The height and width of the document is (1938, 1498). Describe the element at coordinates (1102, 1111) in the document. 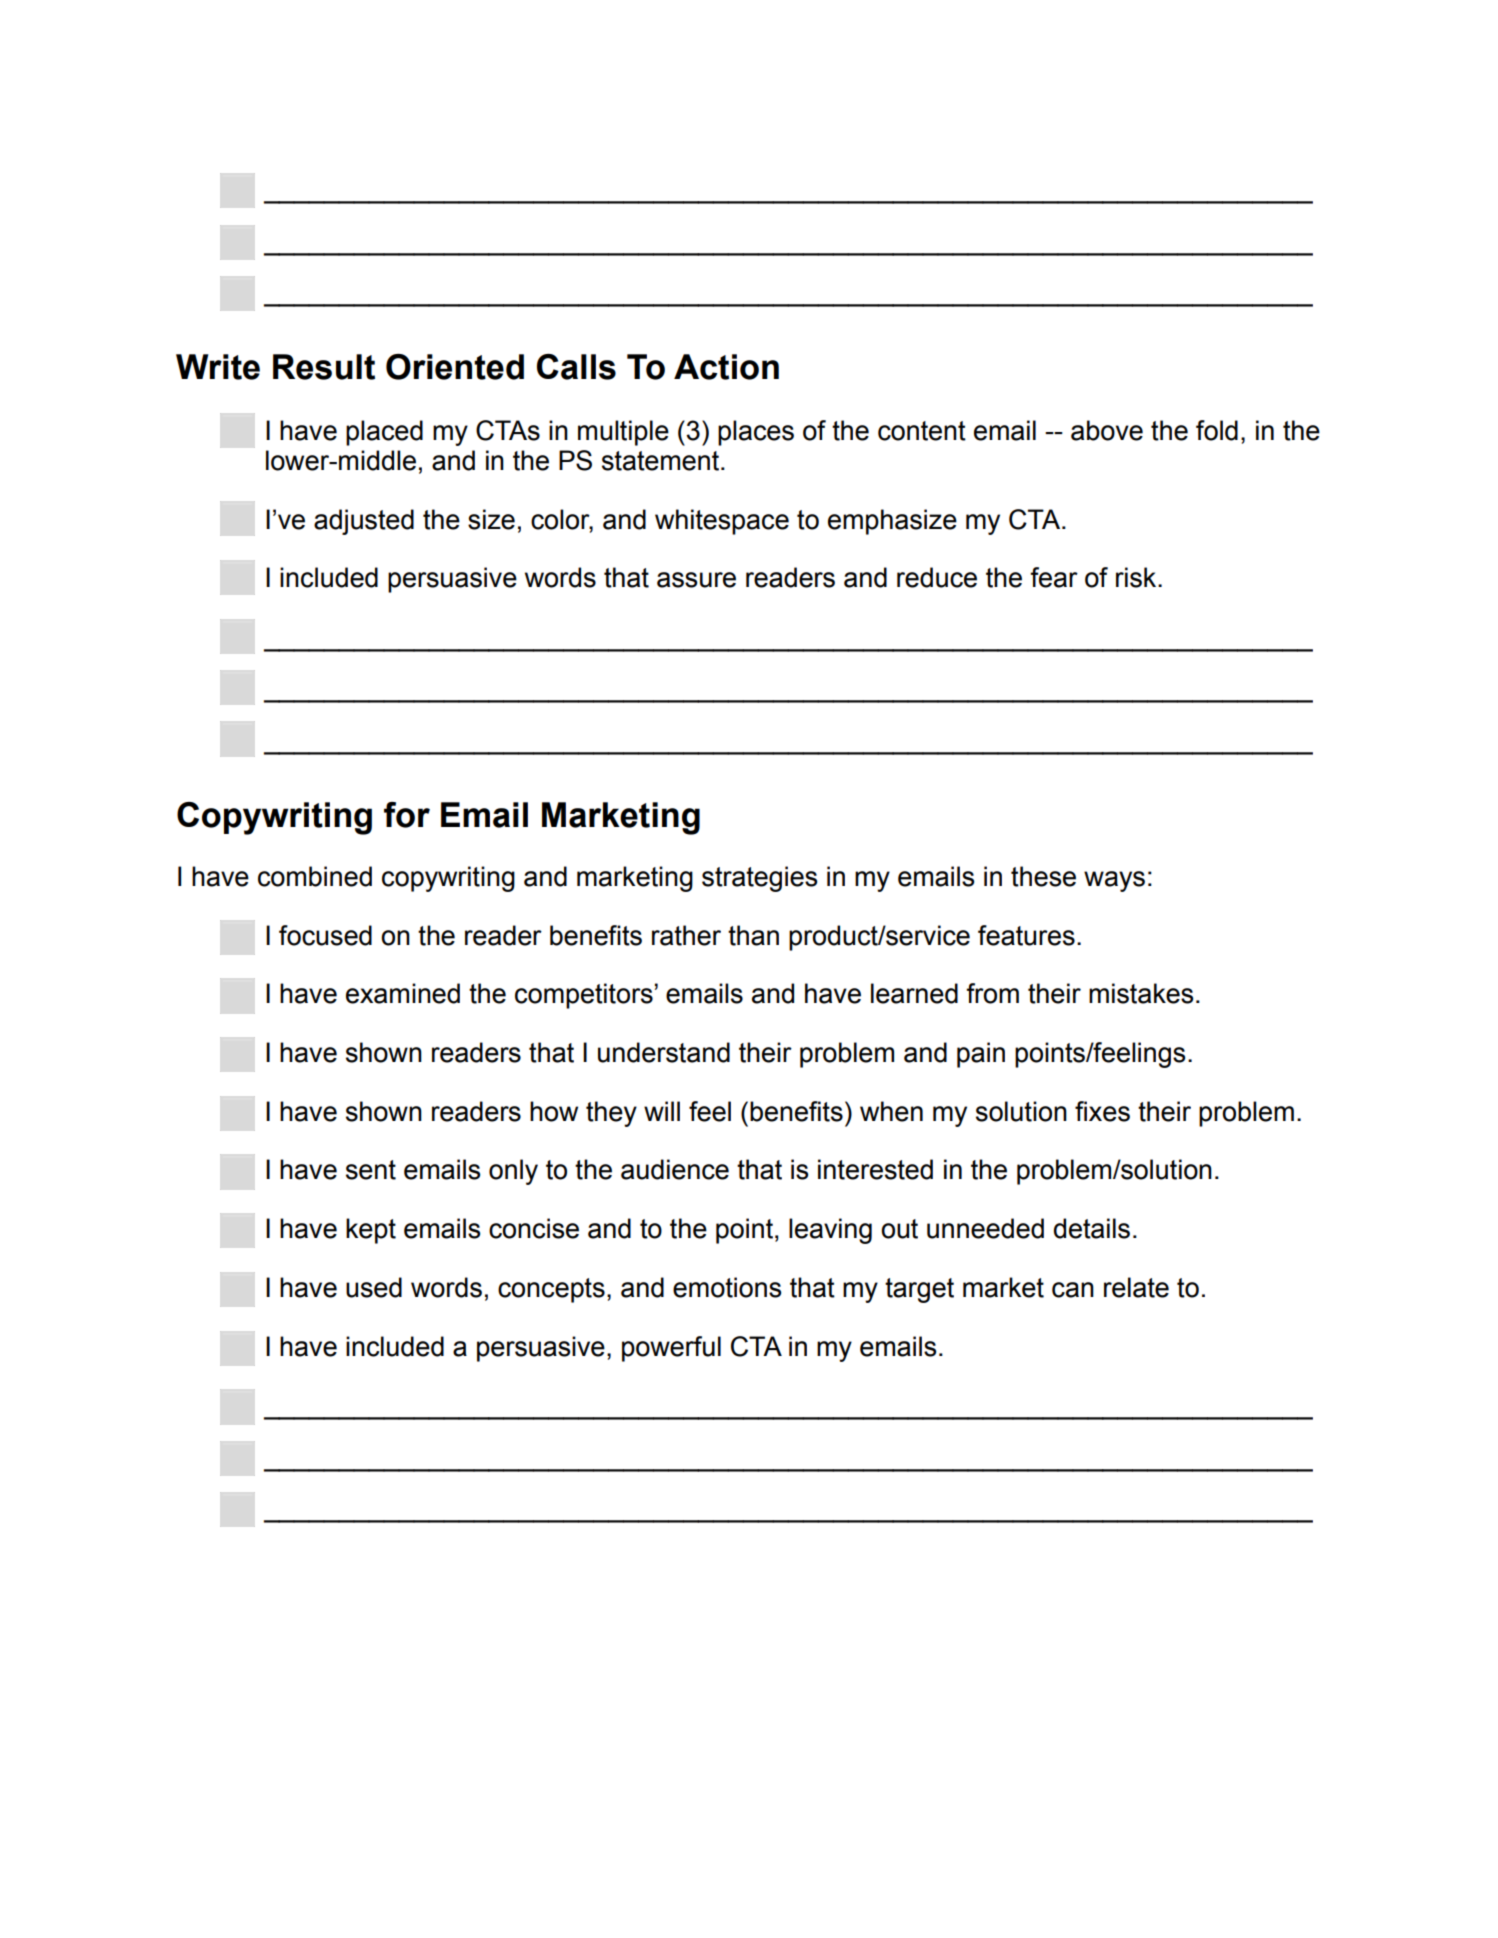

I see `fixes` at that location.
